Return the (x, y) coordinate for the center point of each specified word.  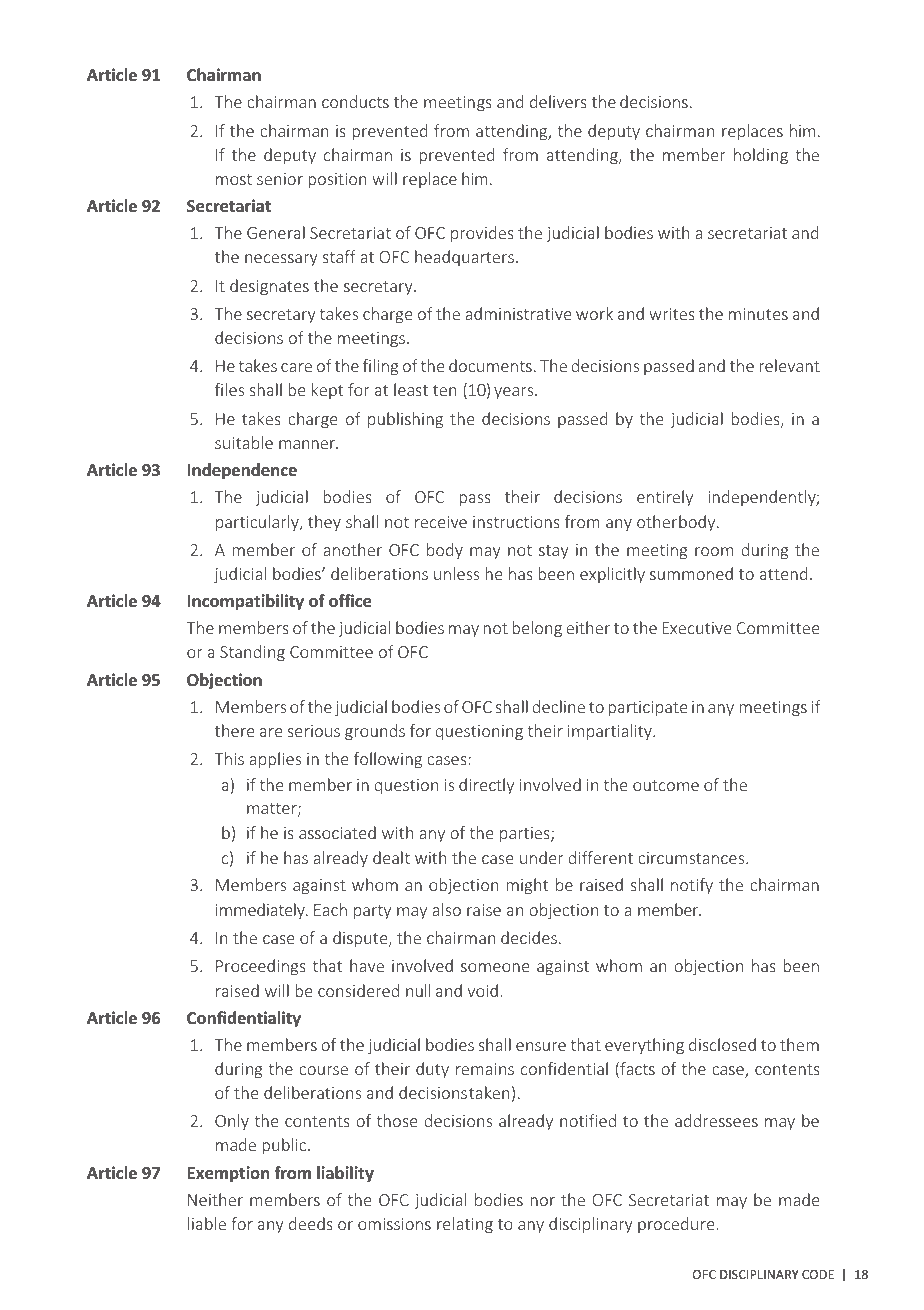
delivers (558, 101)
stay (554, 552)
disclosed (722, 1044)
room (714, 551)
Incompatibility (245, 602)
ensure (541, 1046)
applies (275, 760)
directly (486, 786)
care (296, 367)
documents (490, 365)
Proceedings (261, 967)
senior (280, 179)
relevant (789, 365)
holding (761, 156)
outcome (666, 785)
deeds (311, 1223)
